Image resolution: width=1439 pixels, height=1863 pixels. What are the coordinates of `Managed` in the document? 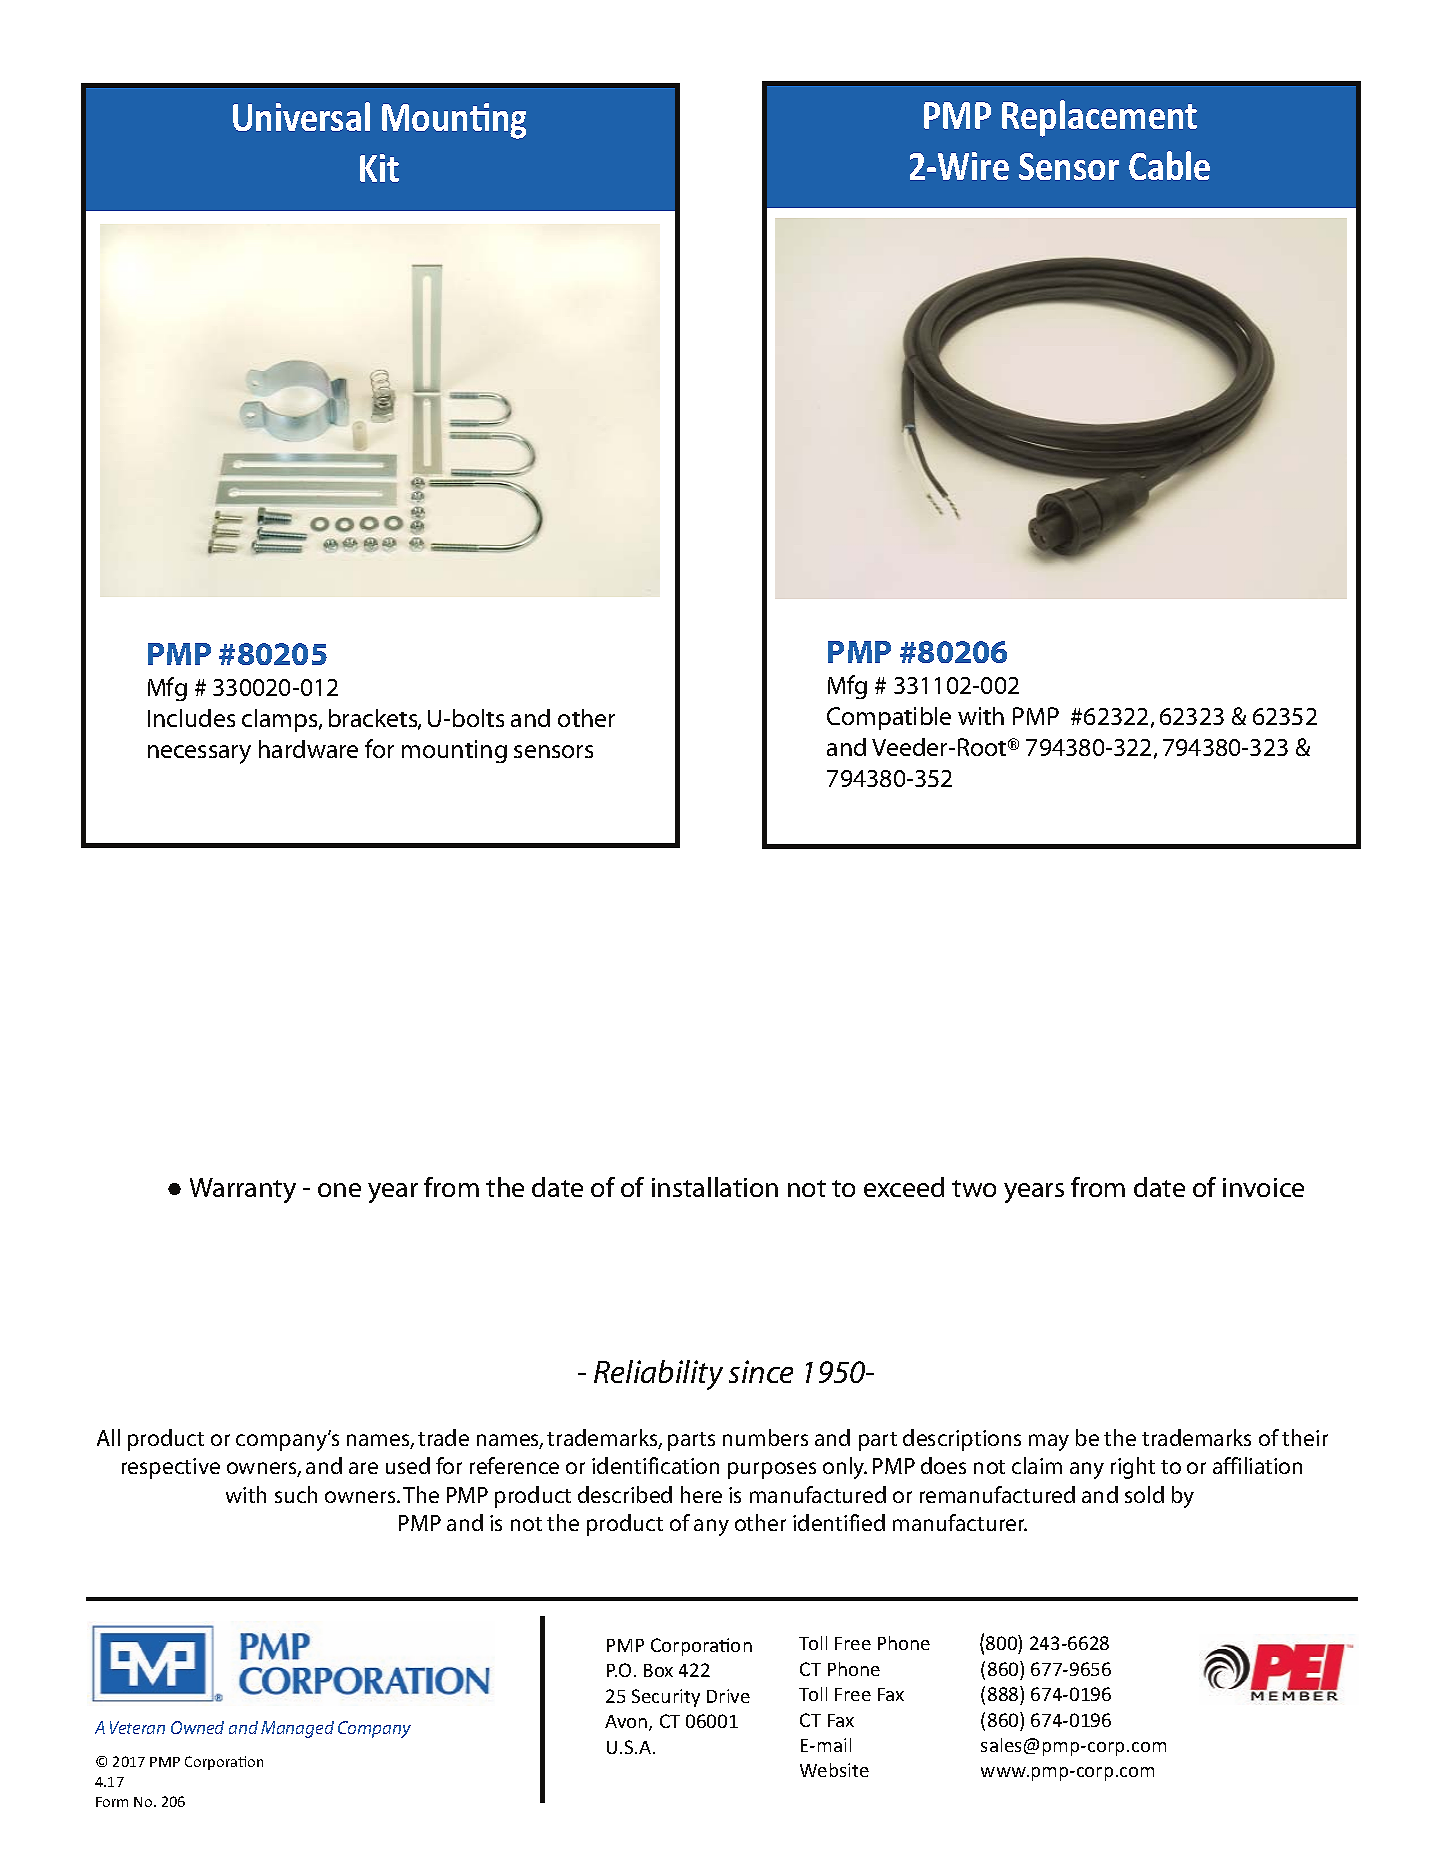 It's located at (297, 1729).
